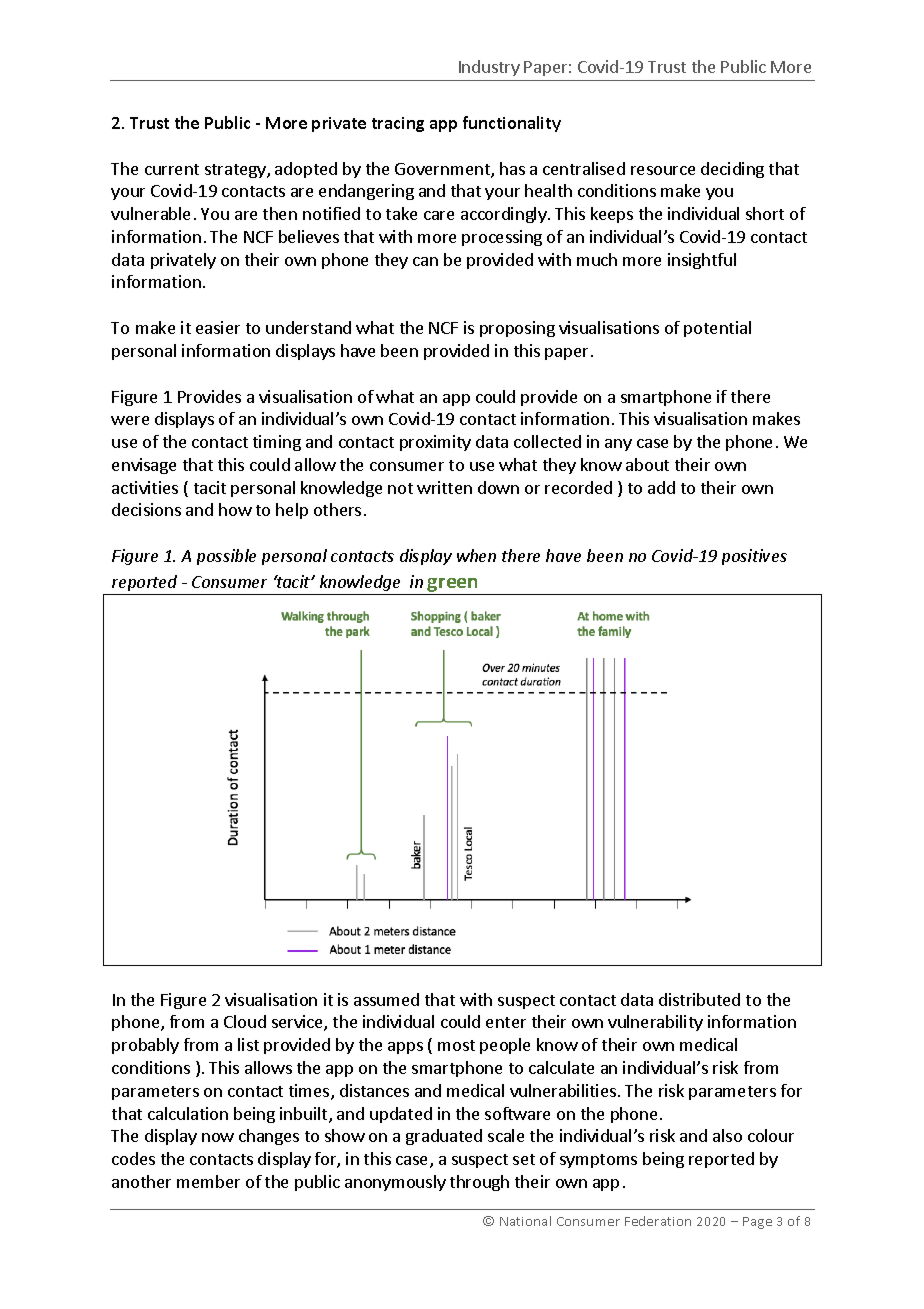 This screenshot has height=1309, width=924. What do you see at coordinates (658, 1221) in the screenshot?
I see `Federation` at bounding box center [658, 1221].
